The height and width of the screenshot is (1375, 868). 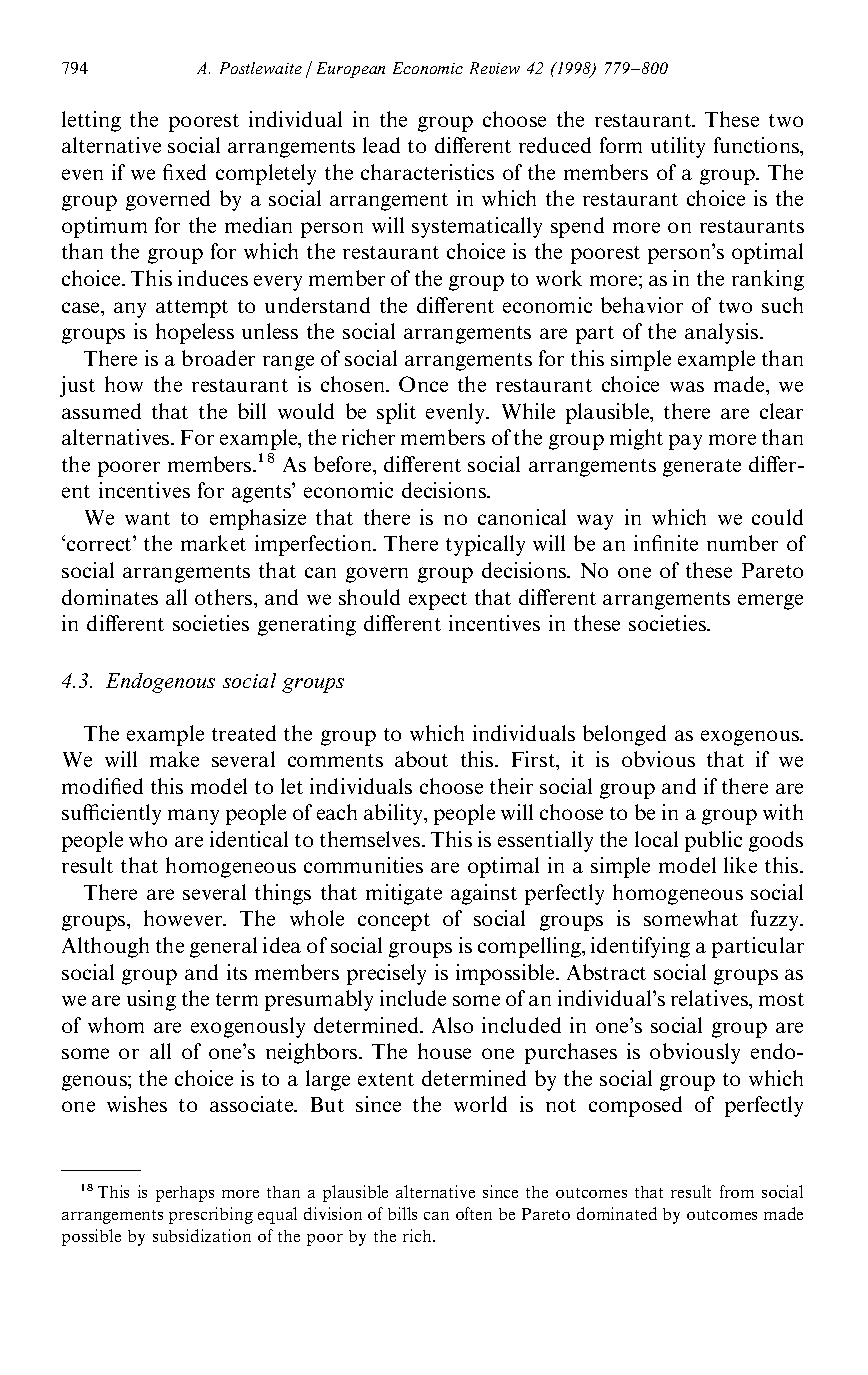 What do you see at coordinates (185, 1194) in the screenshot?
I see `perhaps` at bounding box center [185, 1194].
